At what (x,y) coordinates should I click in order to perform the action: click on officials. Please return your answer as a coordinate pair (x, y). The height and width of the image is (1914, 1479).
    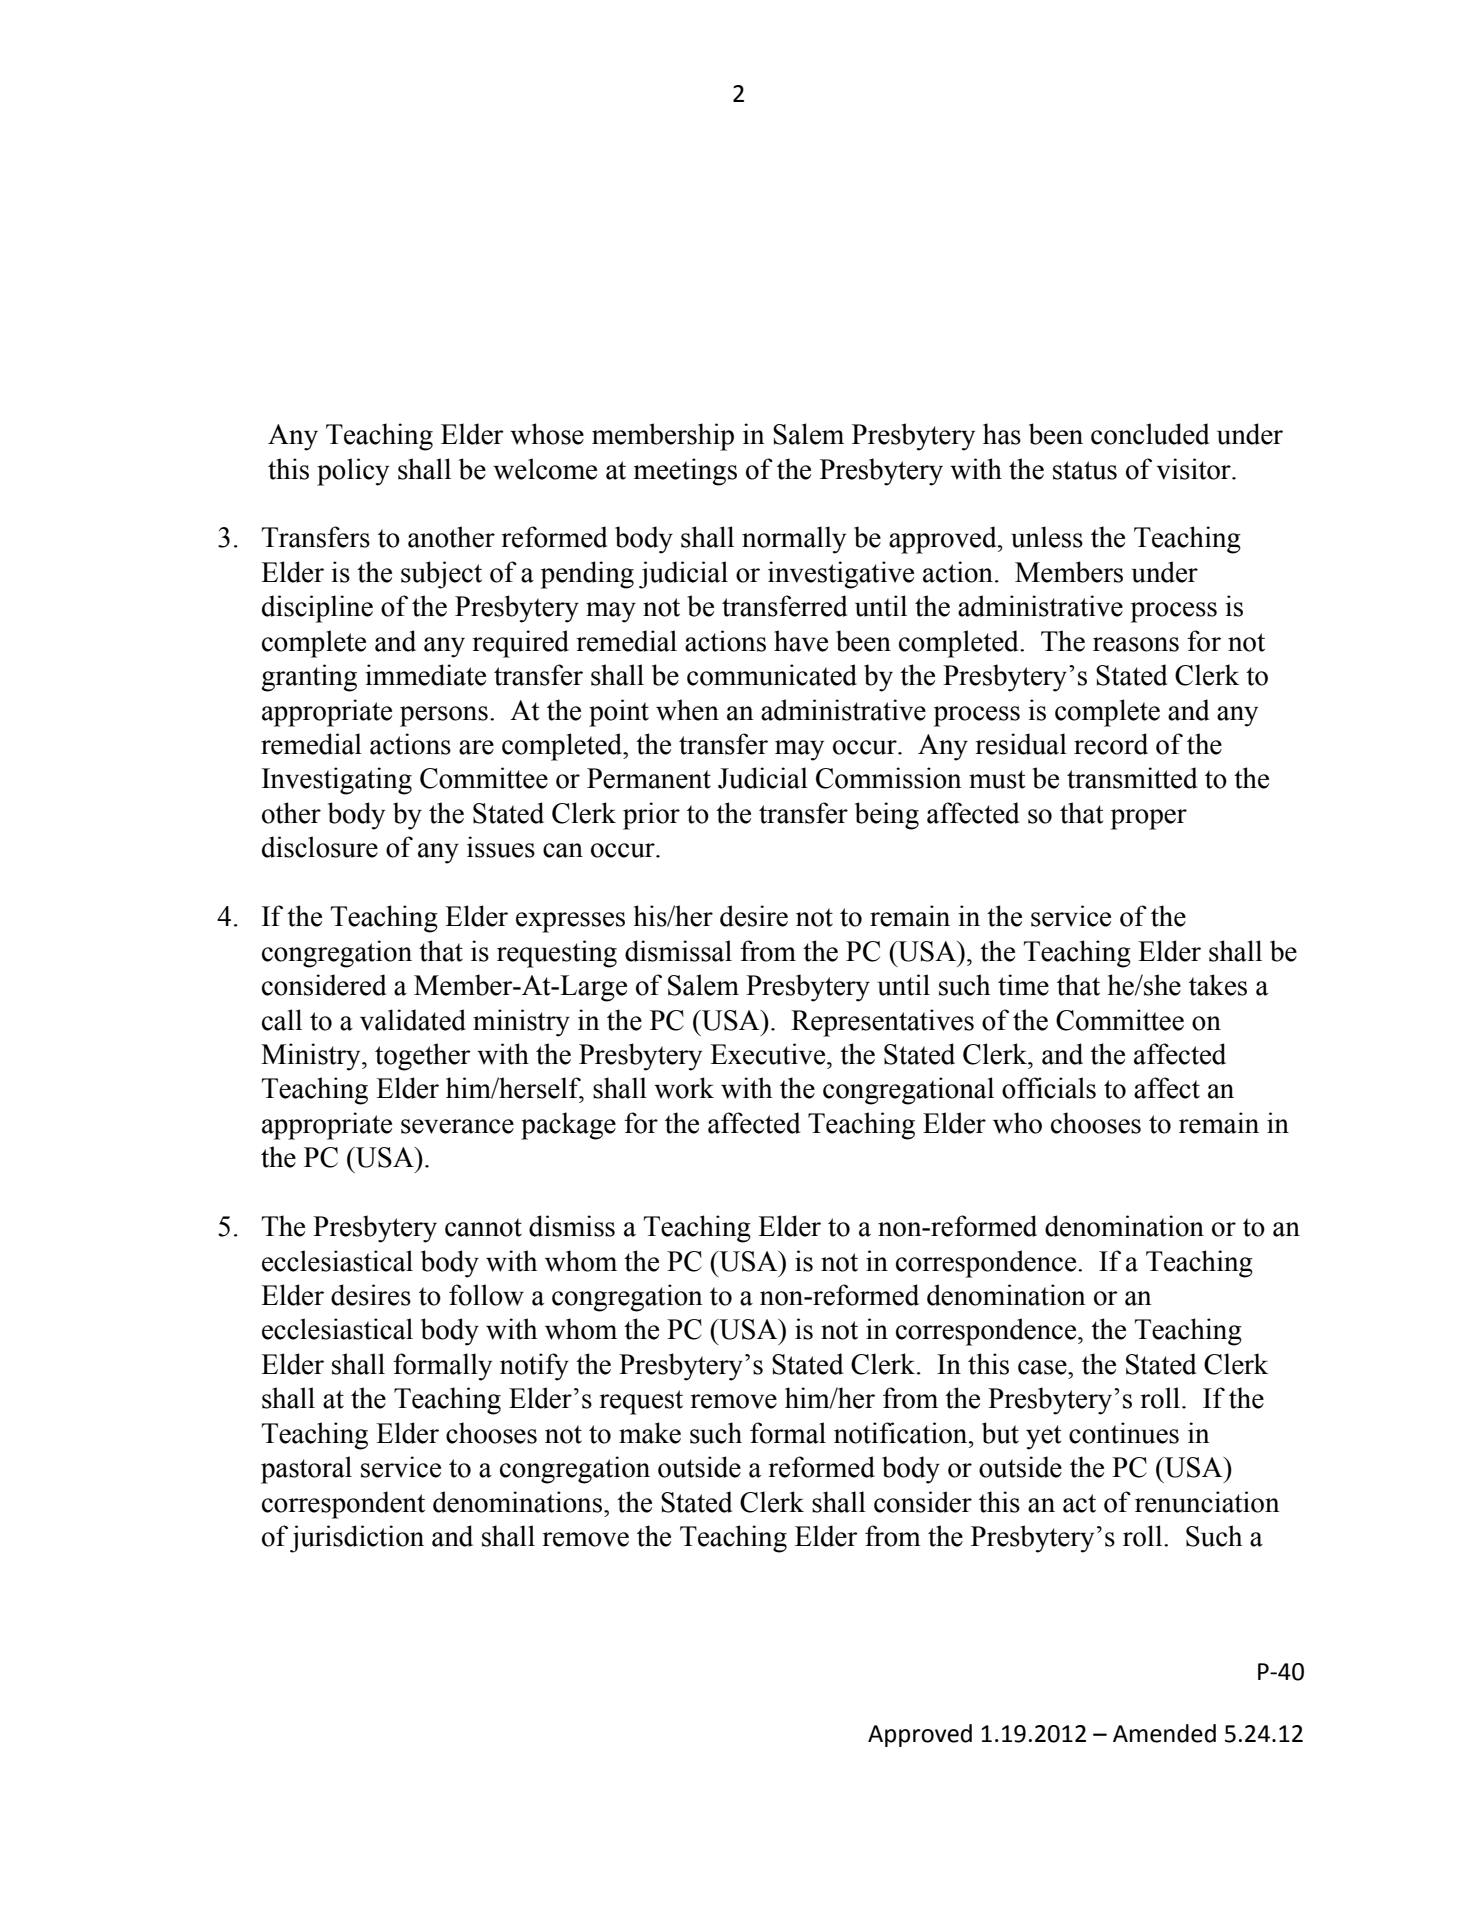
    Looking at the image, I should click on (1049, 1088).
